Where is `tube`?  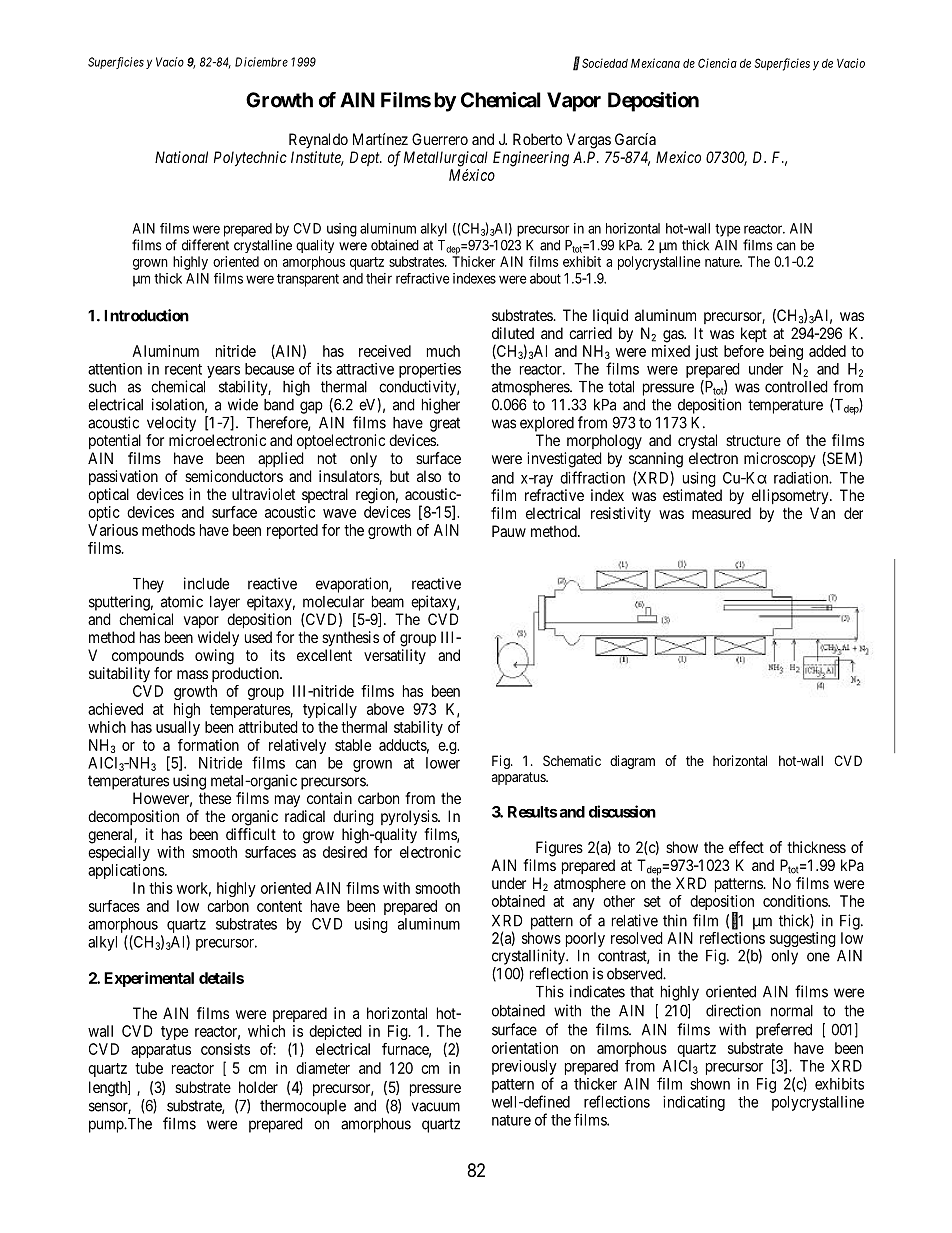 tube is located at coordinates (149, 1068).
